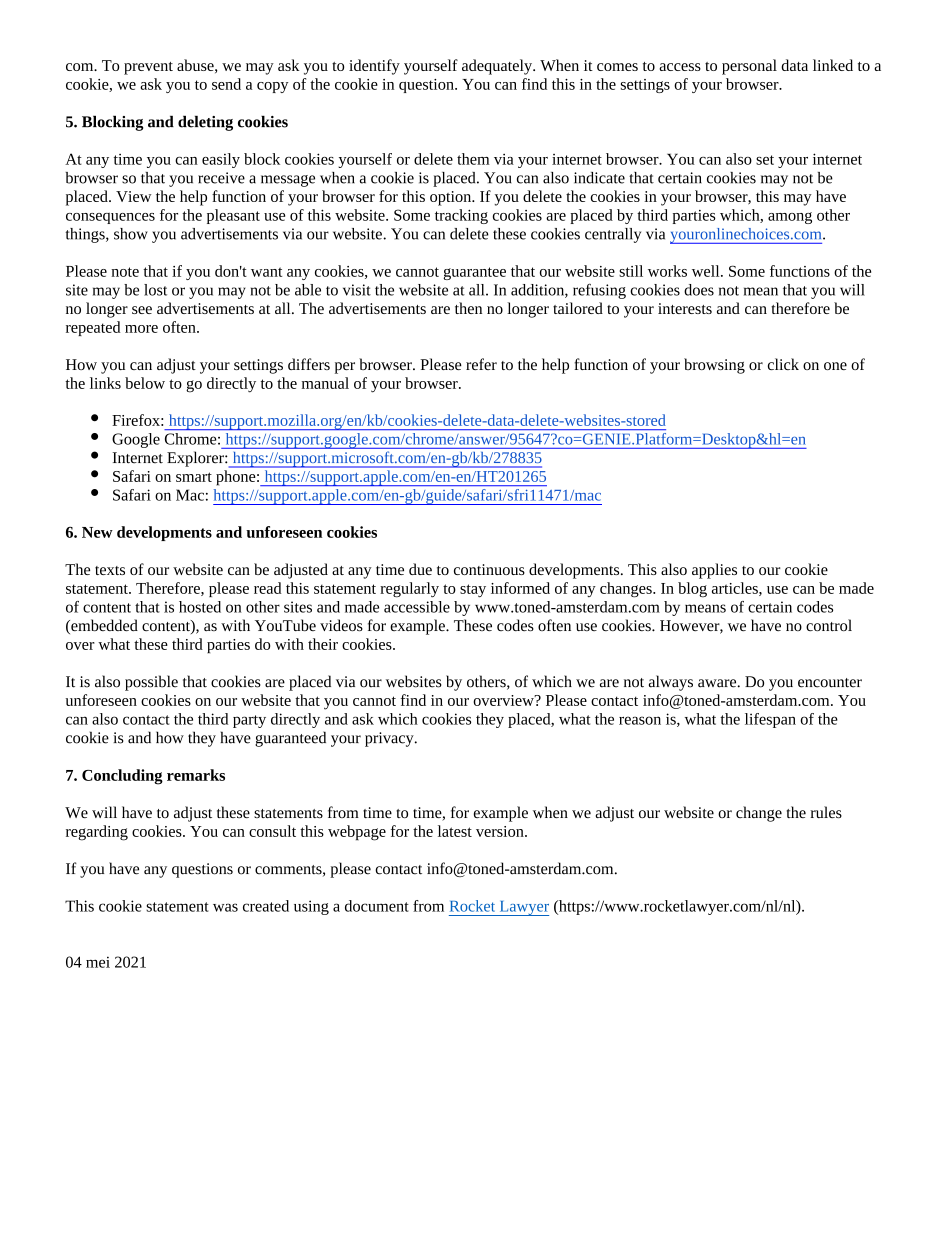 The width and height of the page is (952, 1233). What do you see at coordinates (489, 569) in the page?
I see `continuous` at bounding box center [489, 569].
